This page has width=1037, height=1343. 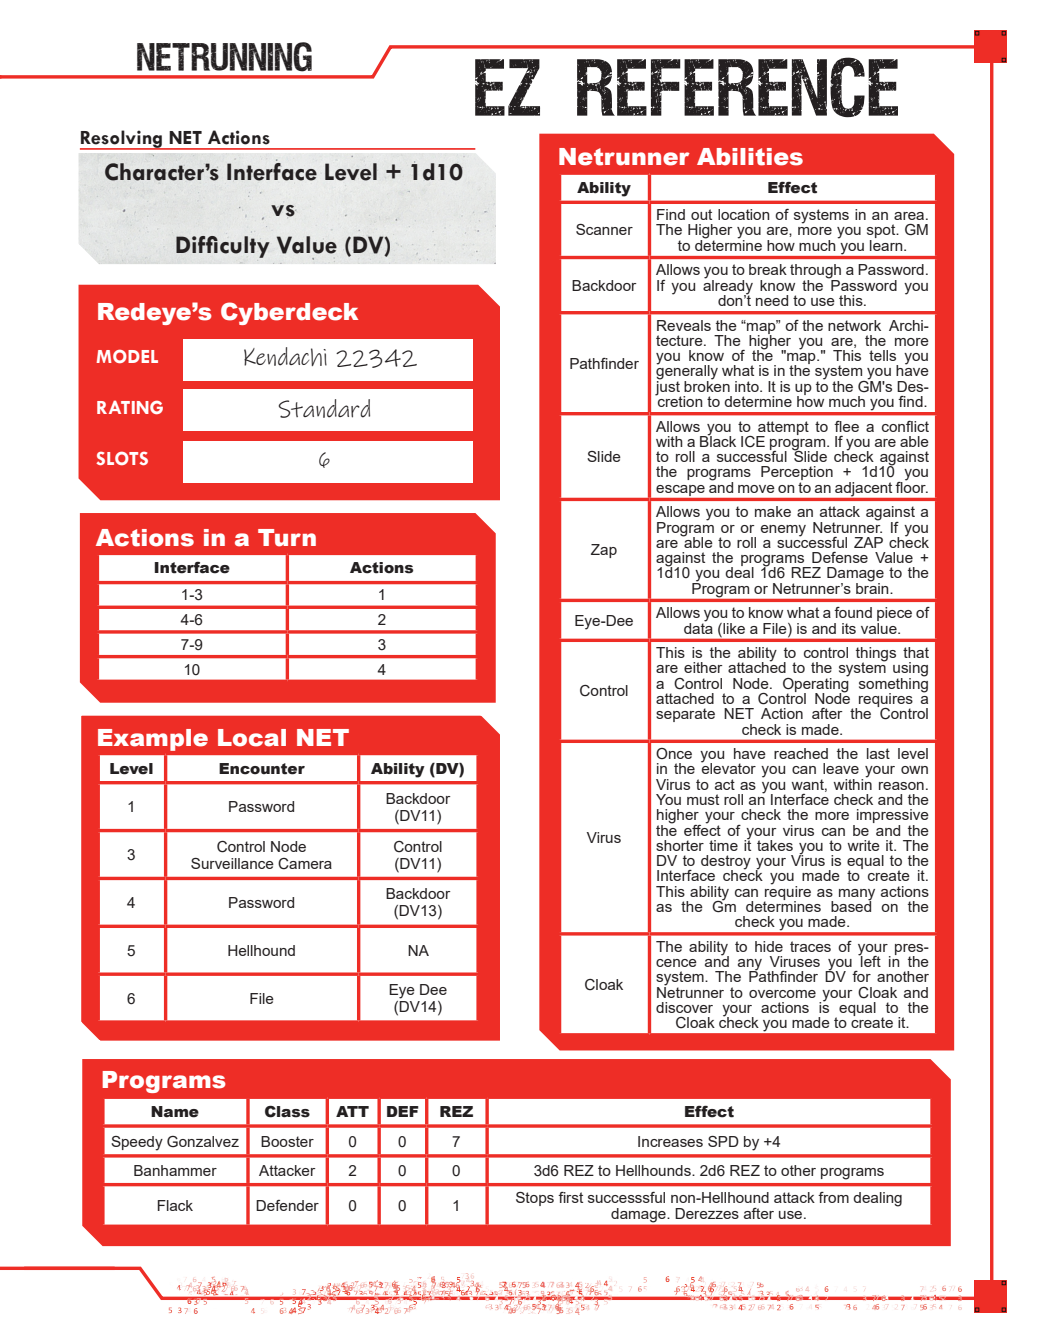 What do you see at coordinates (698, 627) in the page?
I see `data` at bounding box center [698, 627].
